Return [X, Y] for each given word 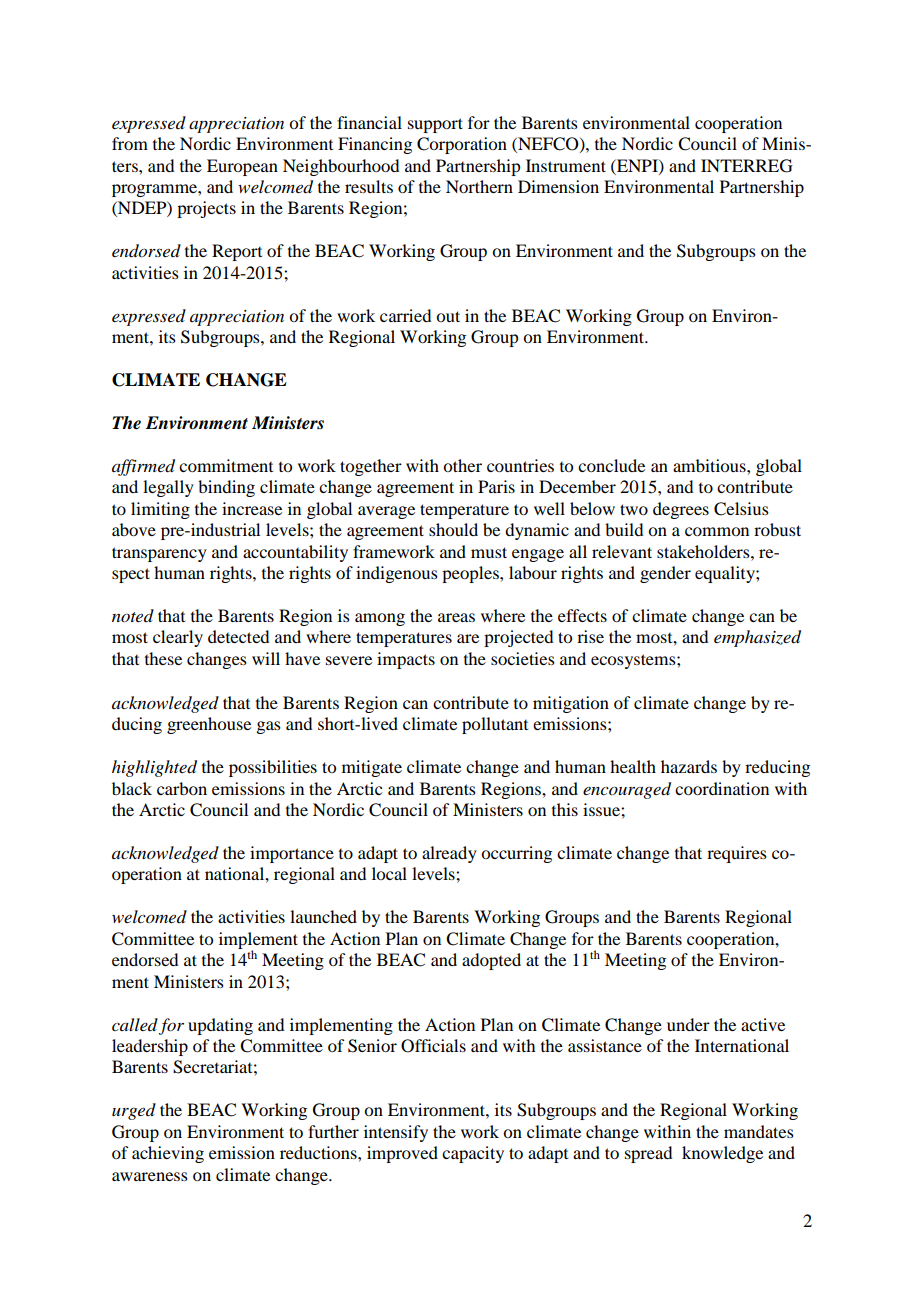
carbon [182, 788]
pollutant [495, 725]
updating [220, 1026]
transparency [159, 554]
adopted [491, 961]
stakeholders [704, 551]
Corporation [462, 145]
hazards [689, 766]
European [242, 167]
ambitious [710, 465]
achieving [168, 1154]
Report [237, 252]
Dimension [558, 186]
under [688, 1024]
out [448, 316]
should [453, 529]
